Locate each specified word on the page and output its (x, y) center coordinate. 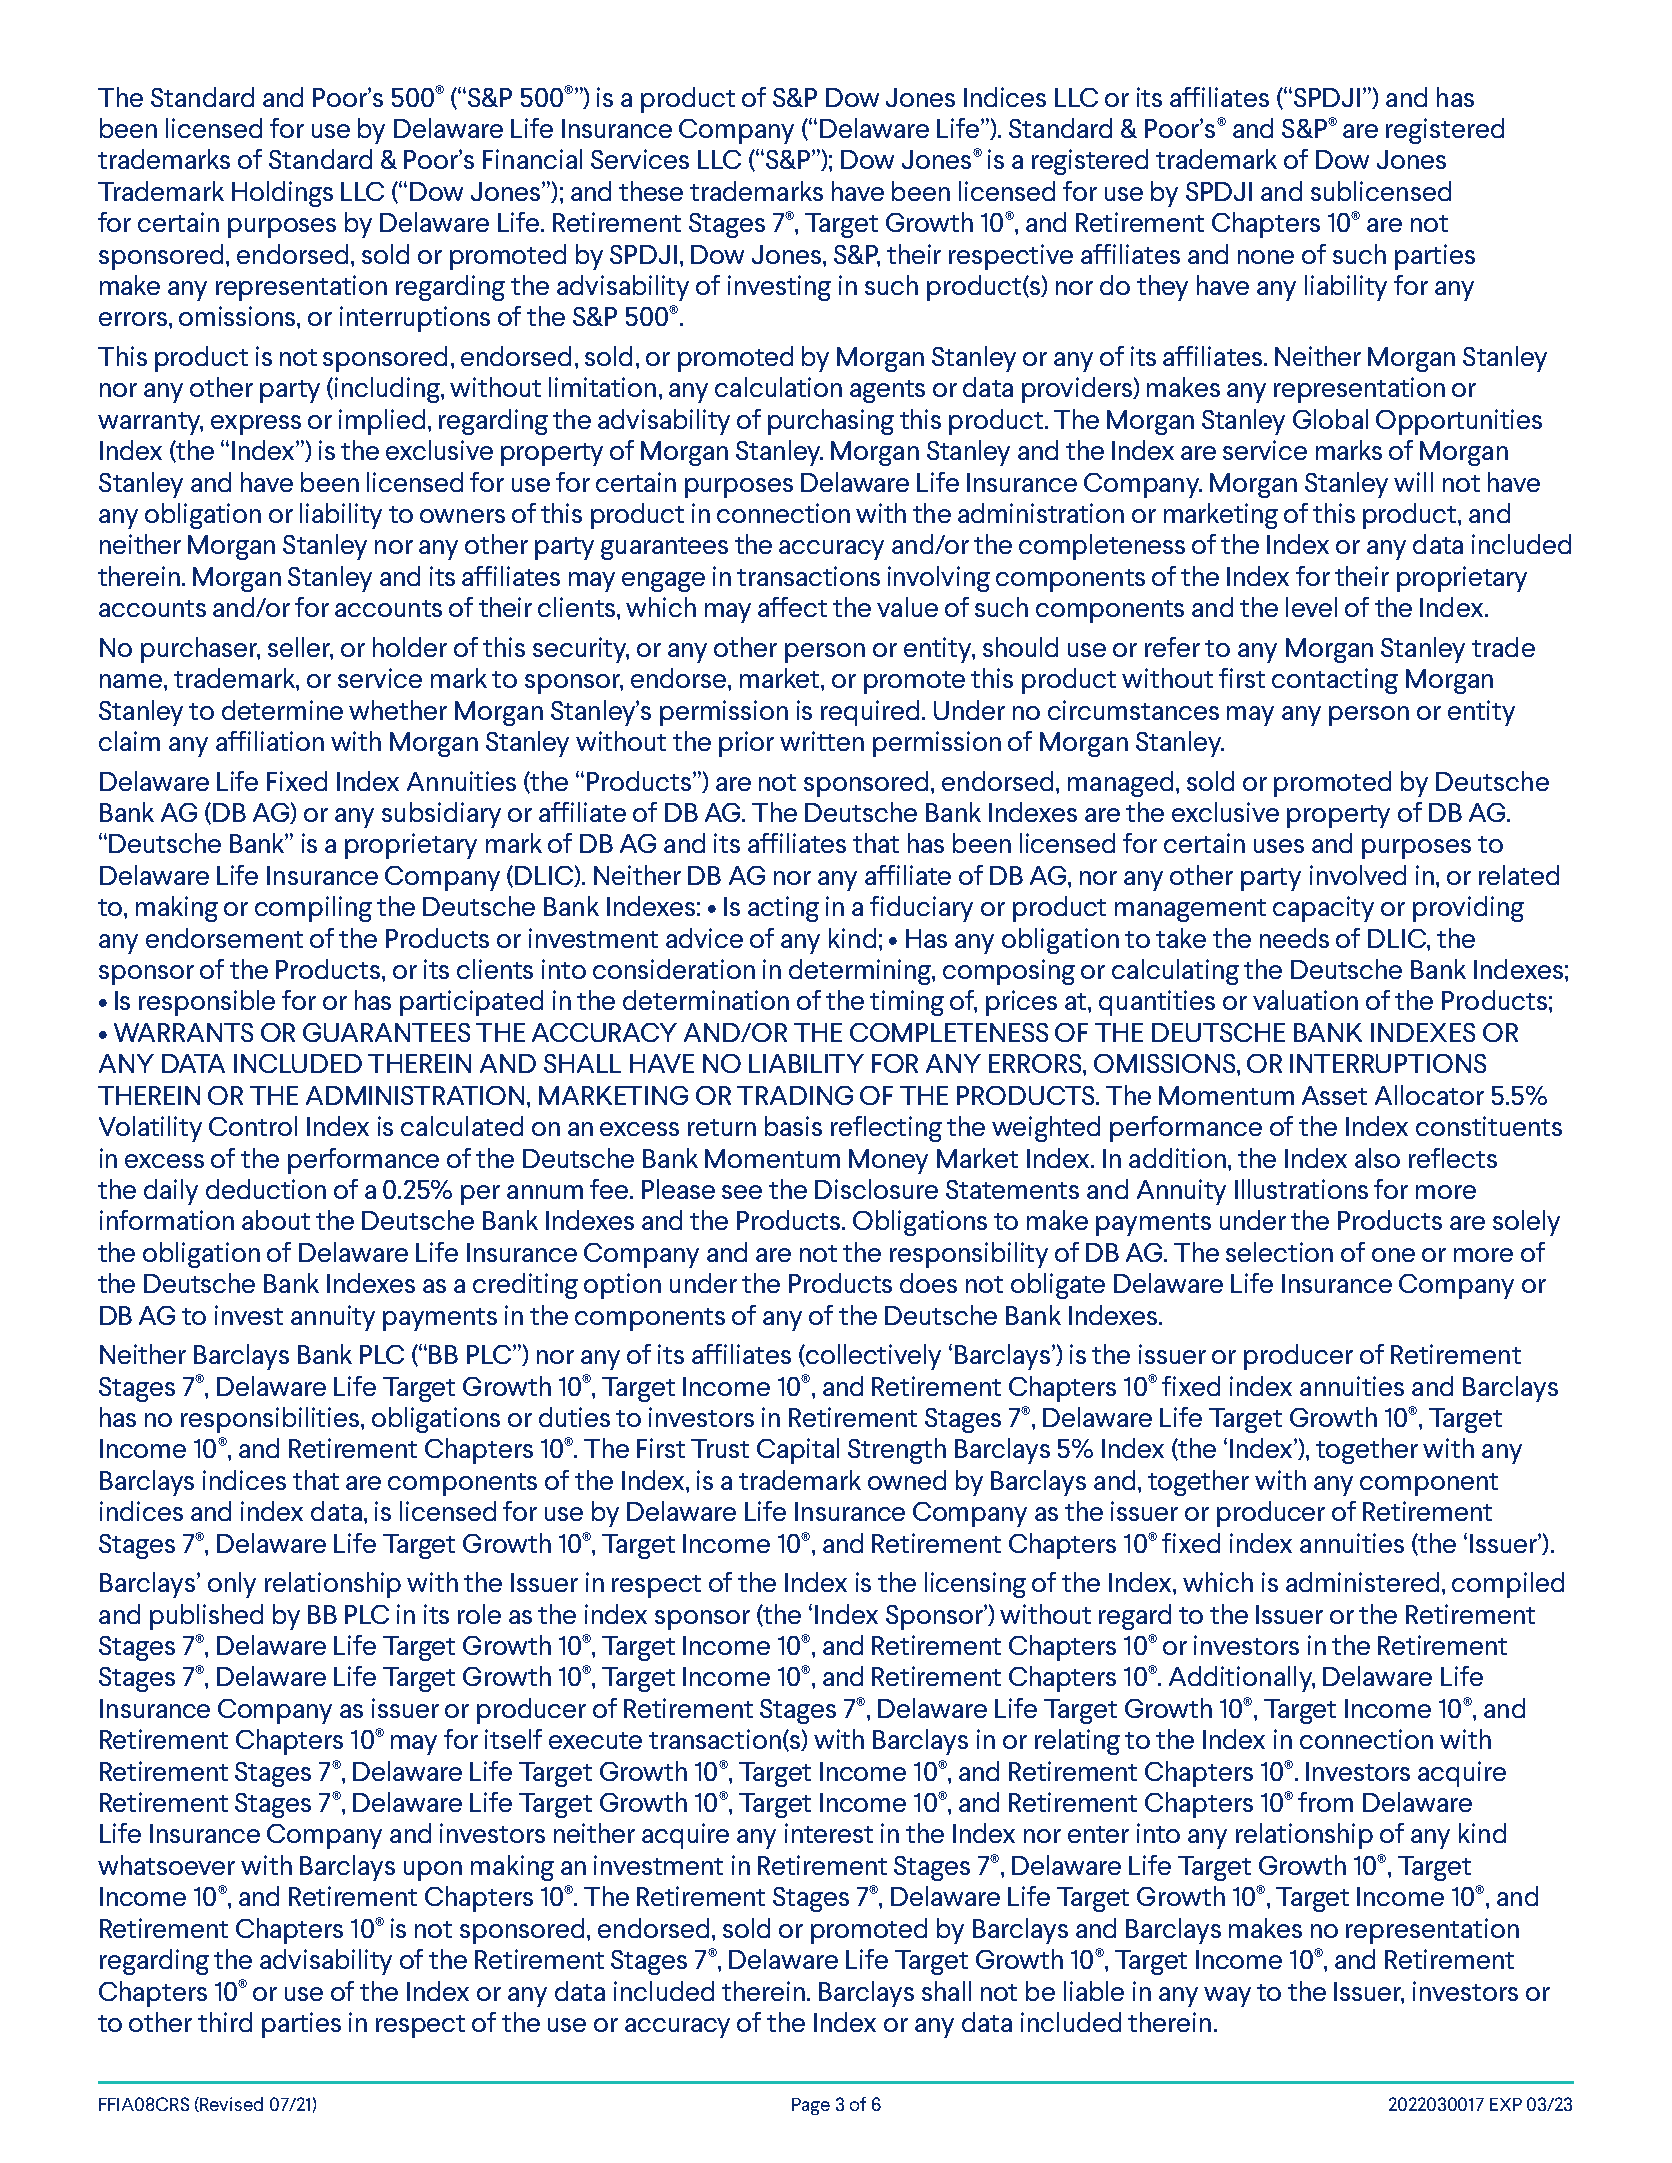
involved (1358, 875)
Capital (798, 1451)
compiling (313, 909)
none (1266, 257)
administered (1362, 1582)
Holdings (282, 194)
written (822, 741)
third (225, 2022)
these (651, 191)
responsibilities (271, 1420)
